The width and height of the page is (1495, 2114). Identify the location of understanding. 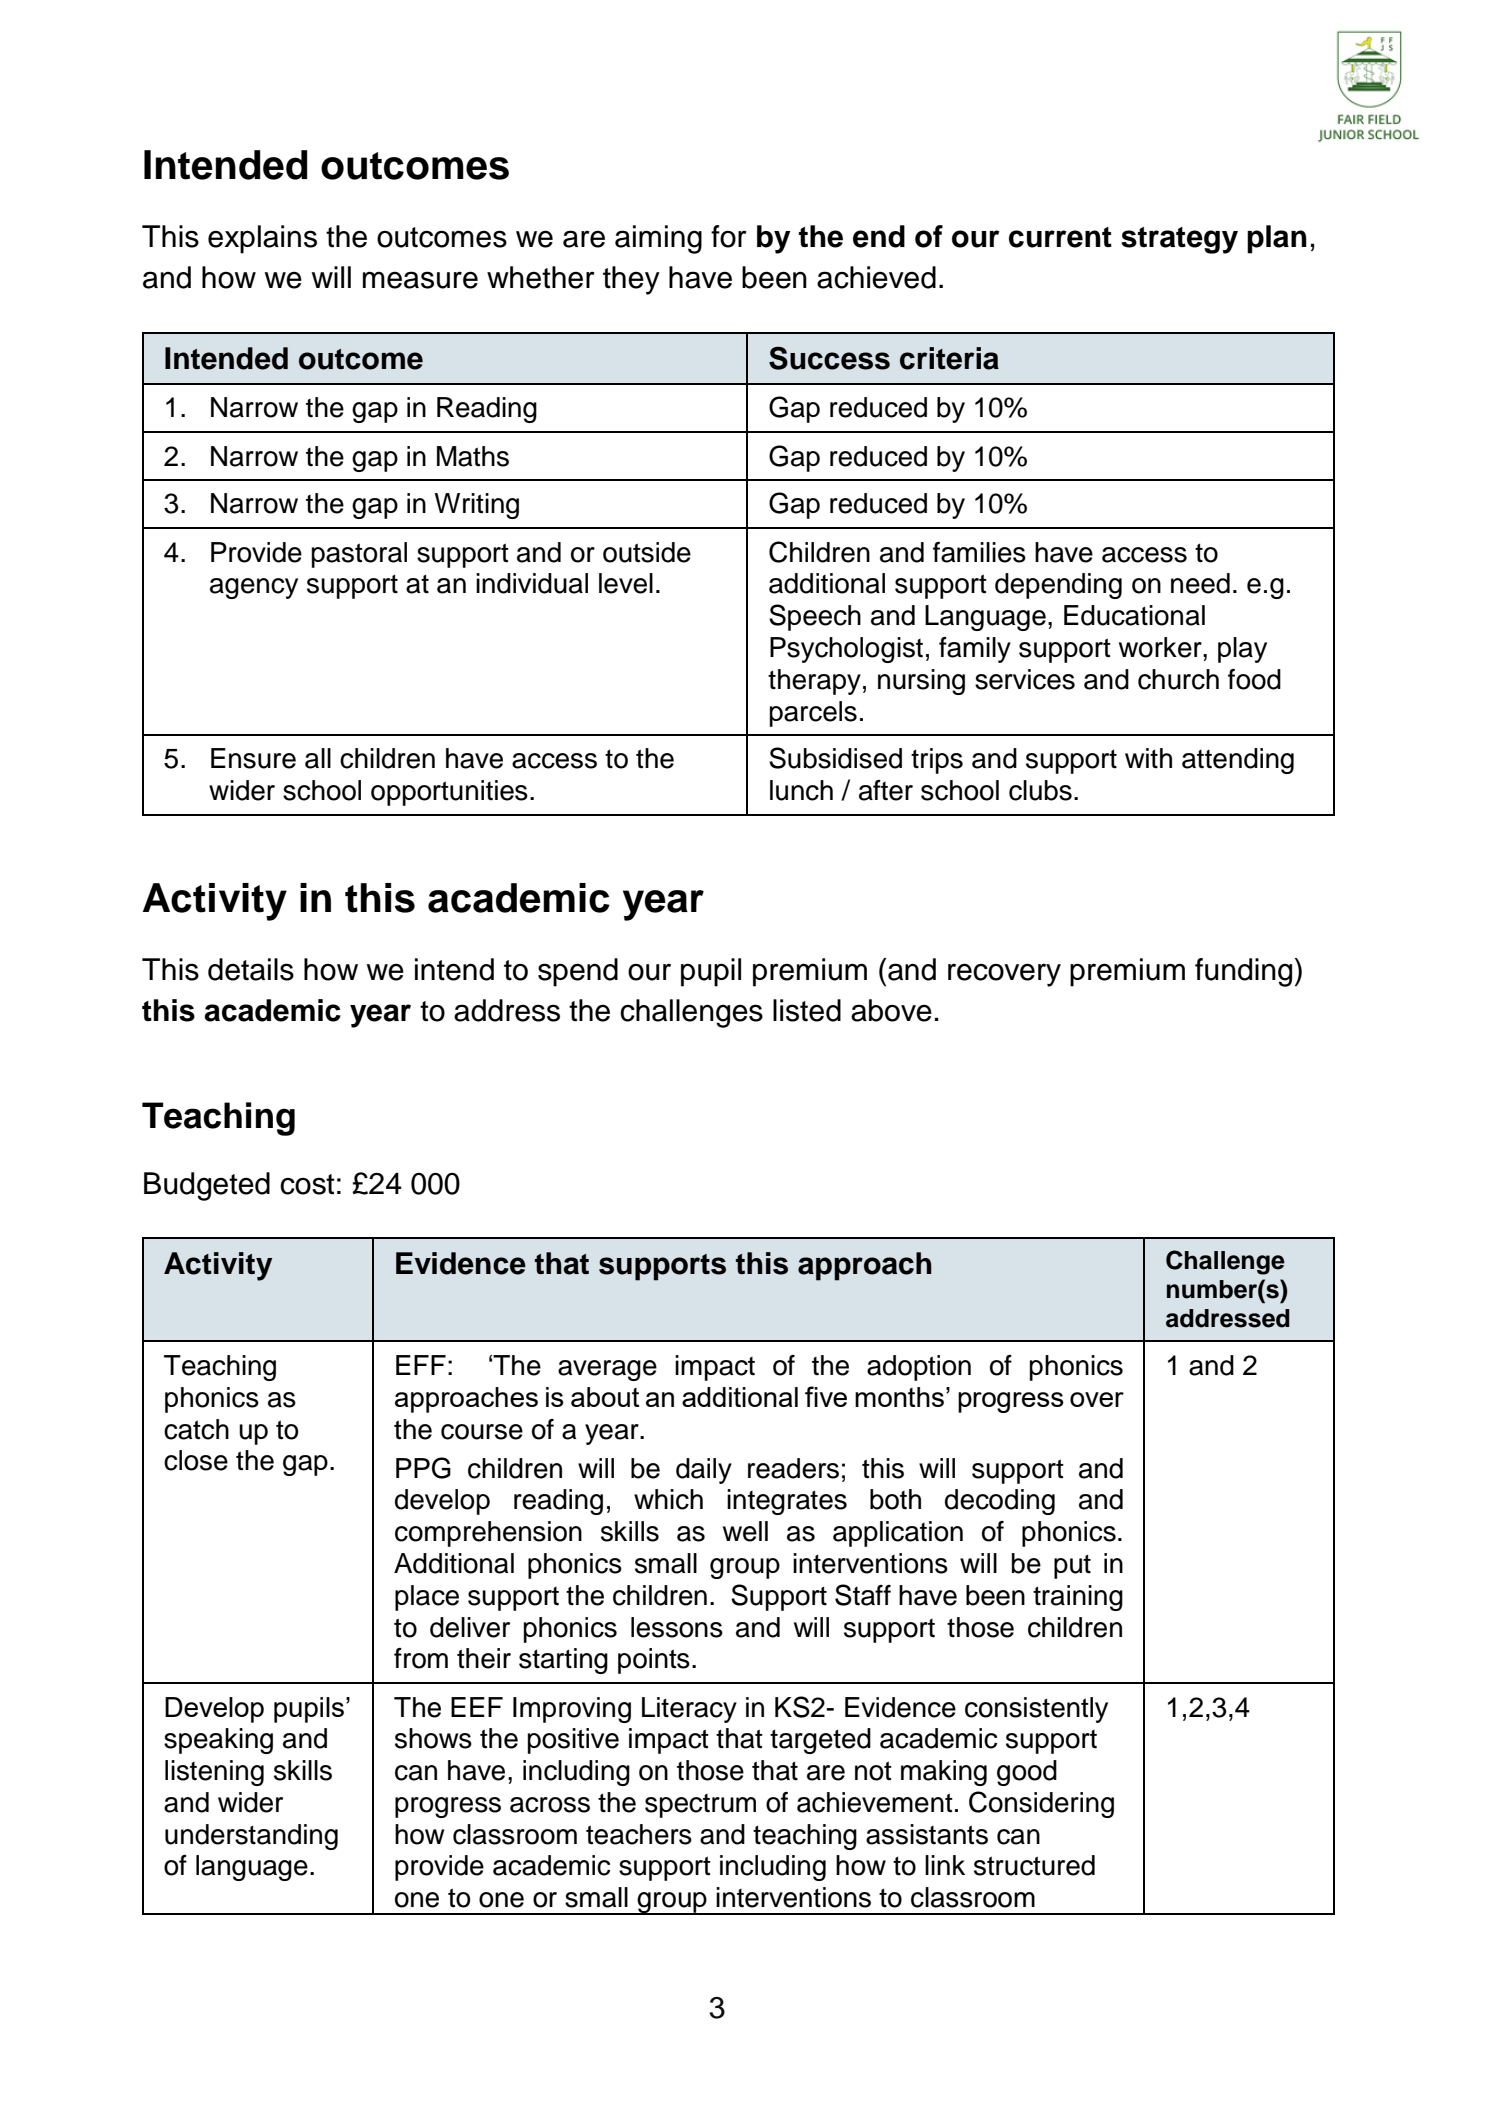
(251, 1837).
